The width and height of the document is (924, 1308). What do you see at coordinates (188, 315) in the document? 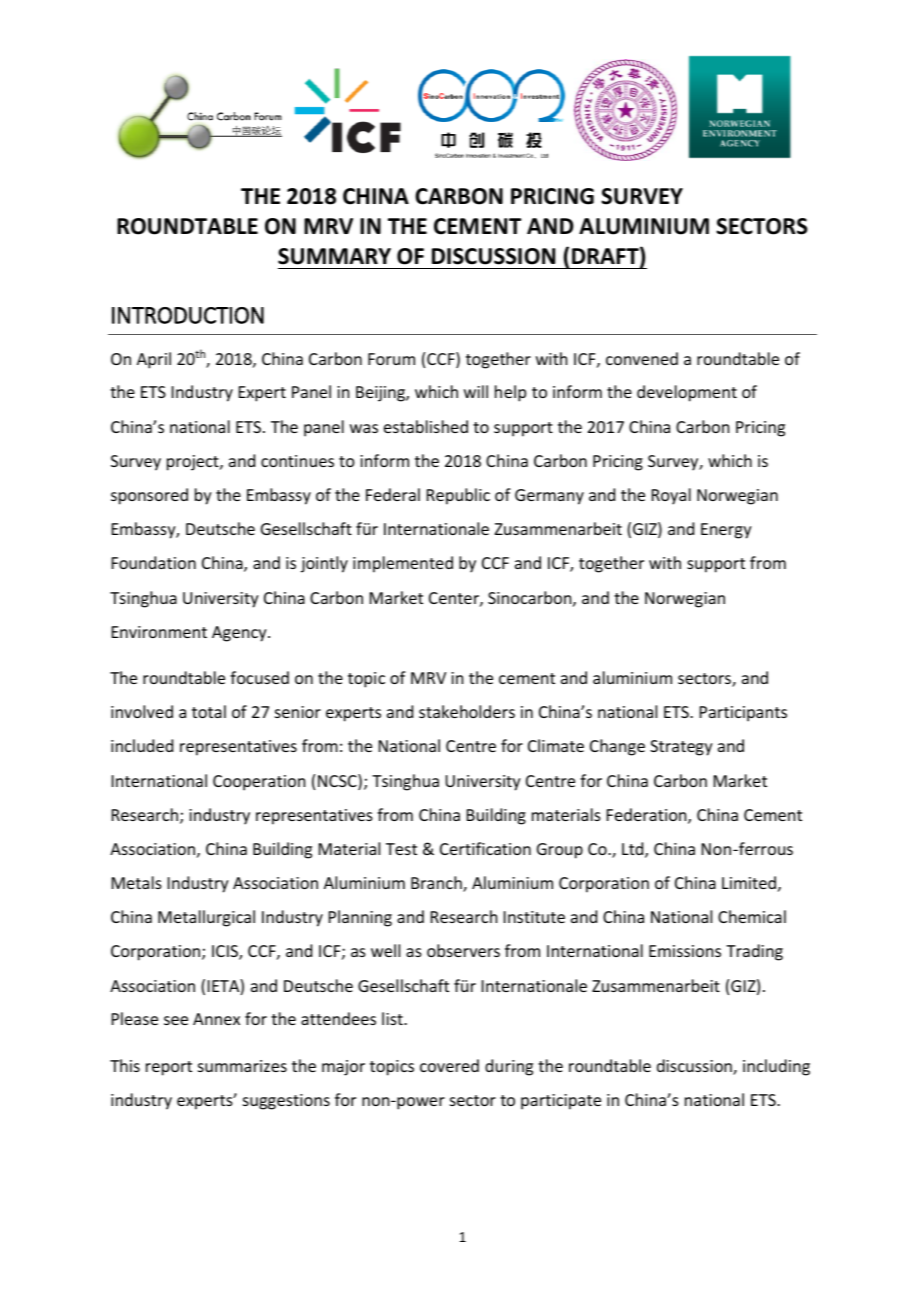
I see `INTRODUCTION` at bounding box center [188, 315].
